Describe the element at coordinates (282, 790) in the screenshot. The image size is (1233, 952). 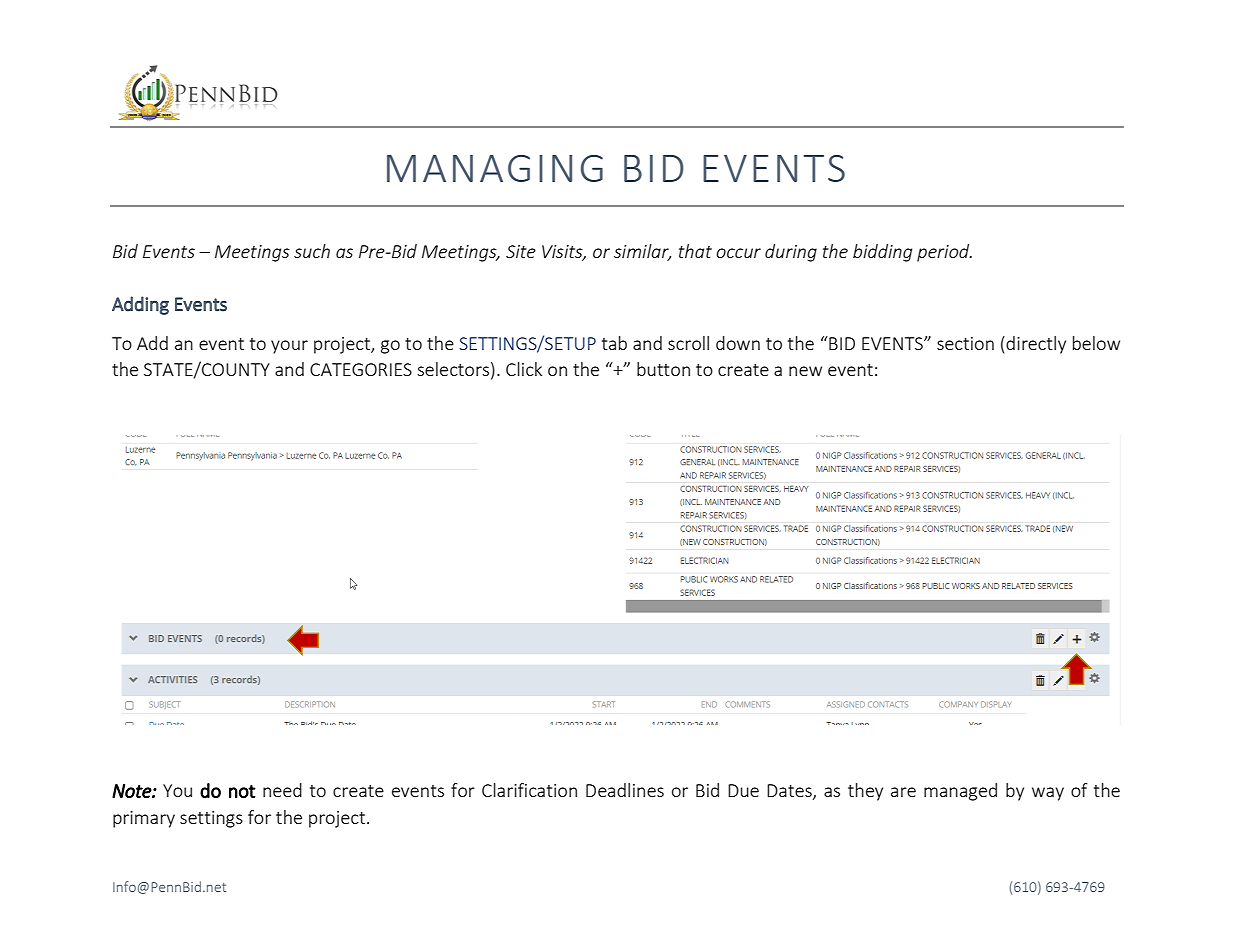
I see `need` at that location.
